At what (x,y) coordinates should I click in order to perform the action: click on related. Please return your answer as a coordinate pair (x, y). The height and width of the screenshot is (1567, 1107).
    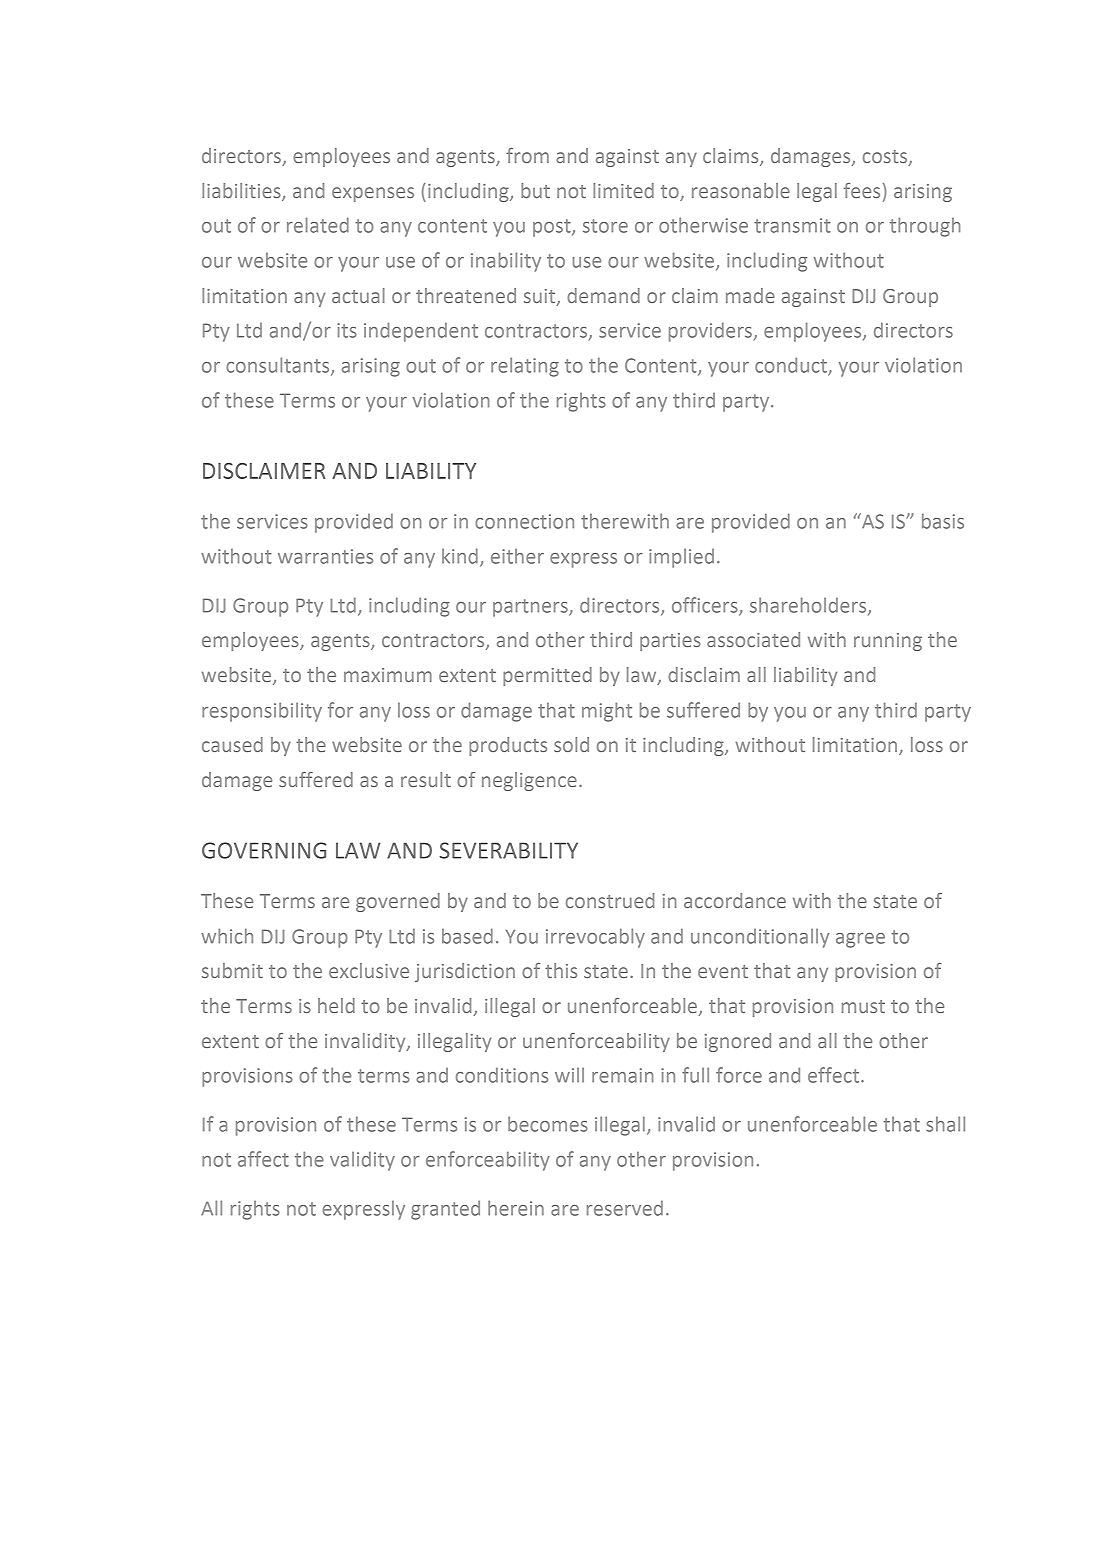
    Looking at the image, I should click on (318, 225).
